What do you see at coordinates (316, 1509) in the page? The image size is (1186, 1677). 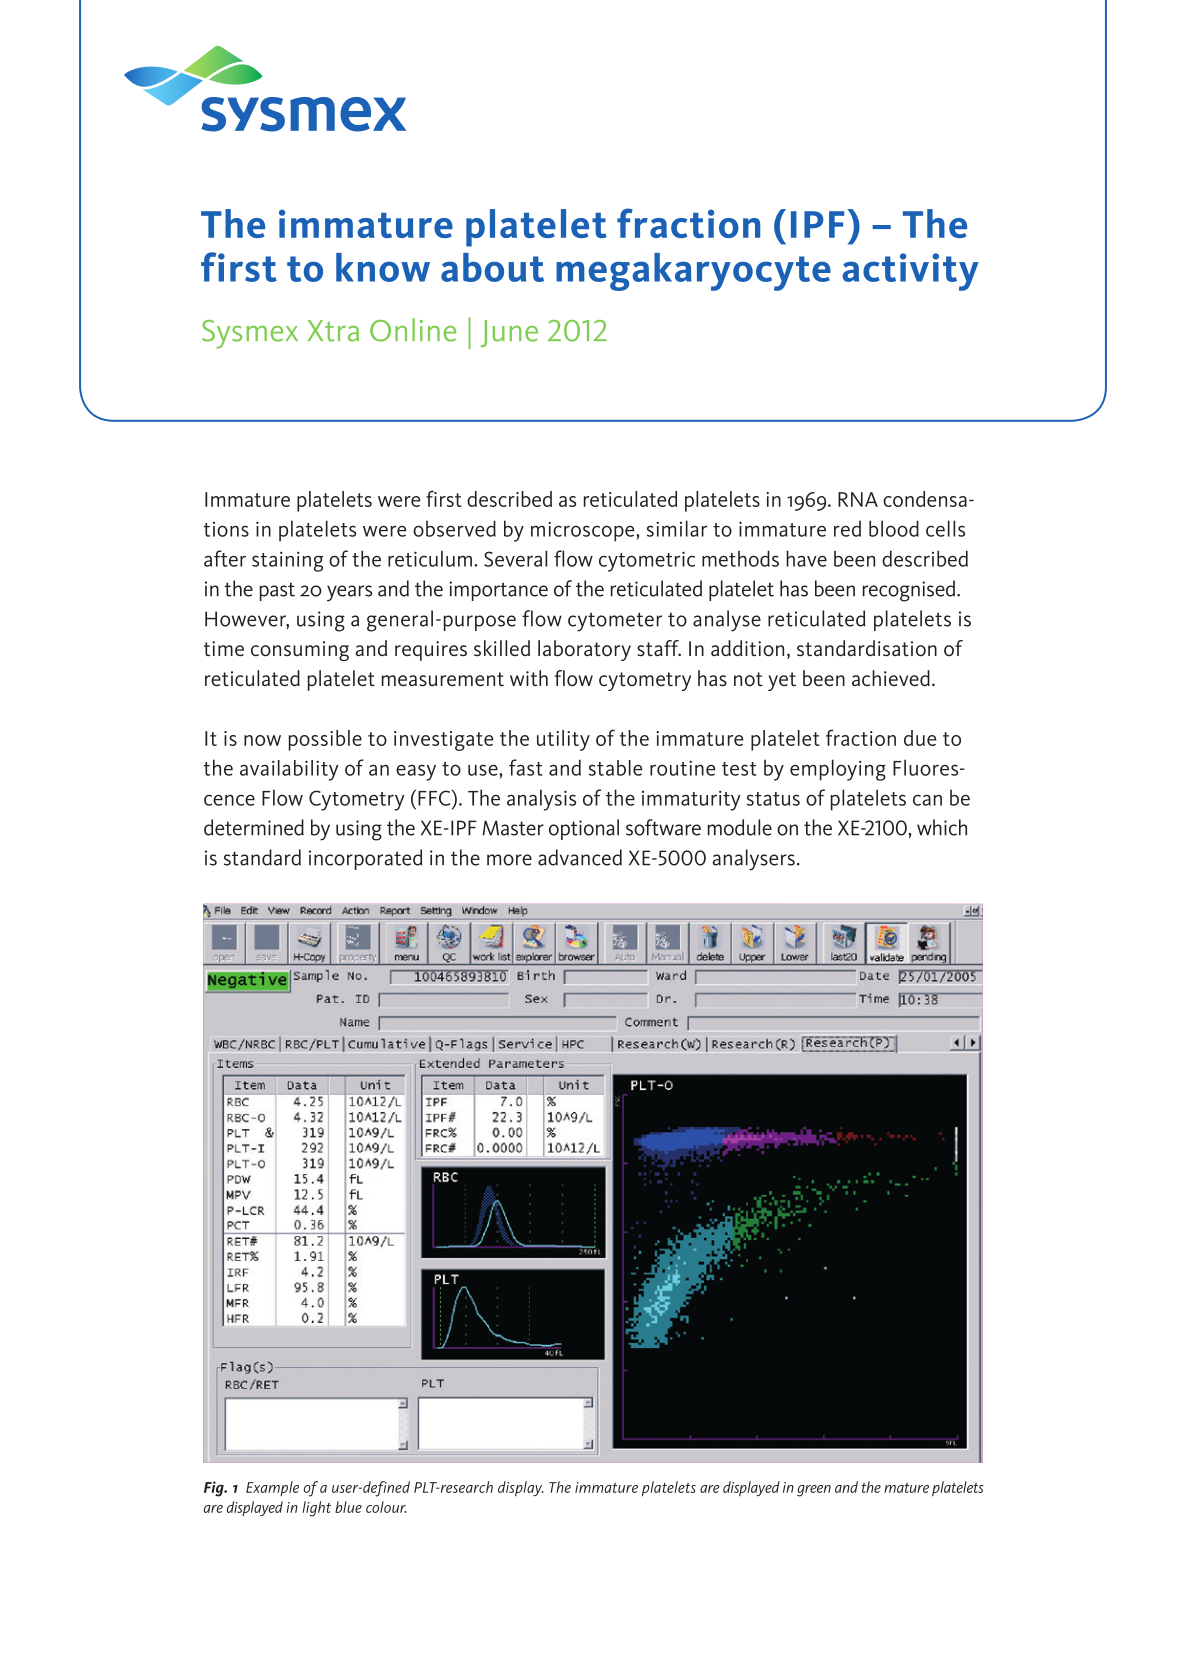 I see `light` at bounding box center [316, 1509].
